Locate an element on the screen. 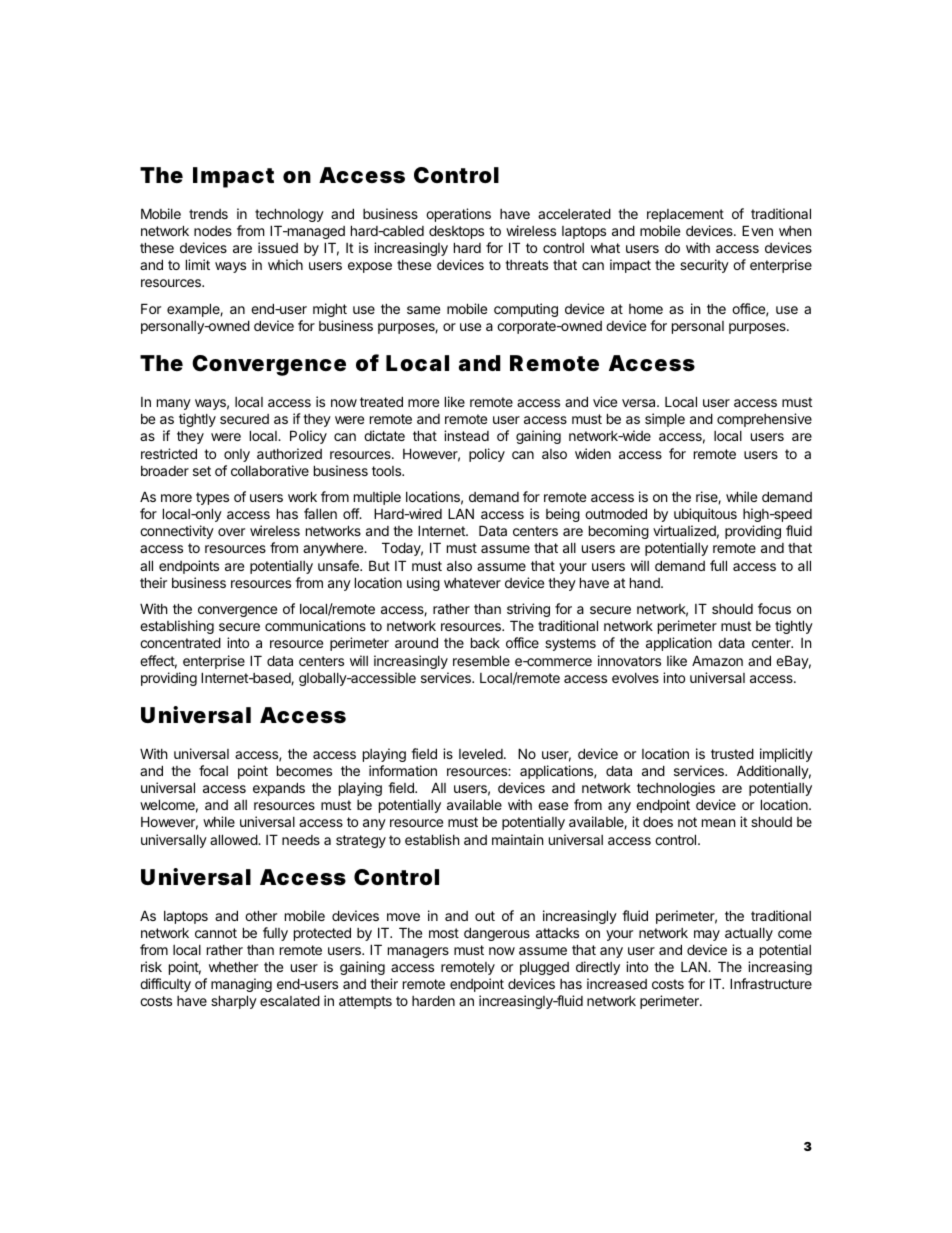 This screenshot has width=952, height=1233. nodes is located at coordinates (213, 231).
